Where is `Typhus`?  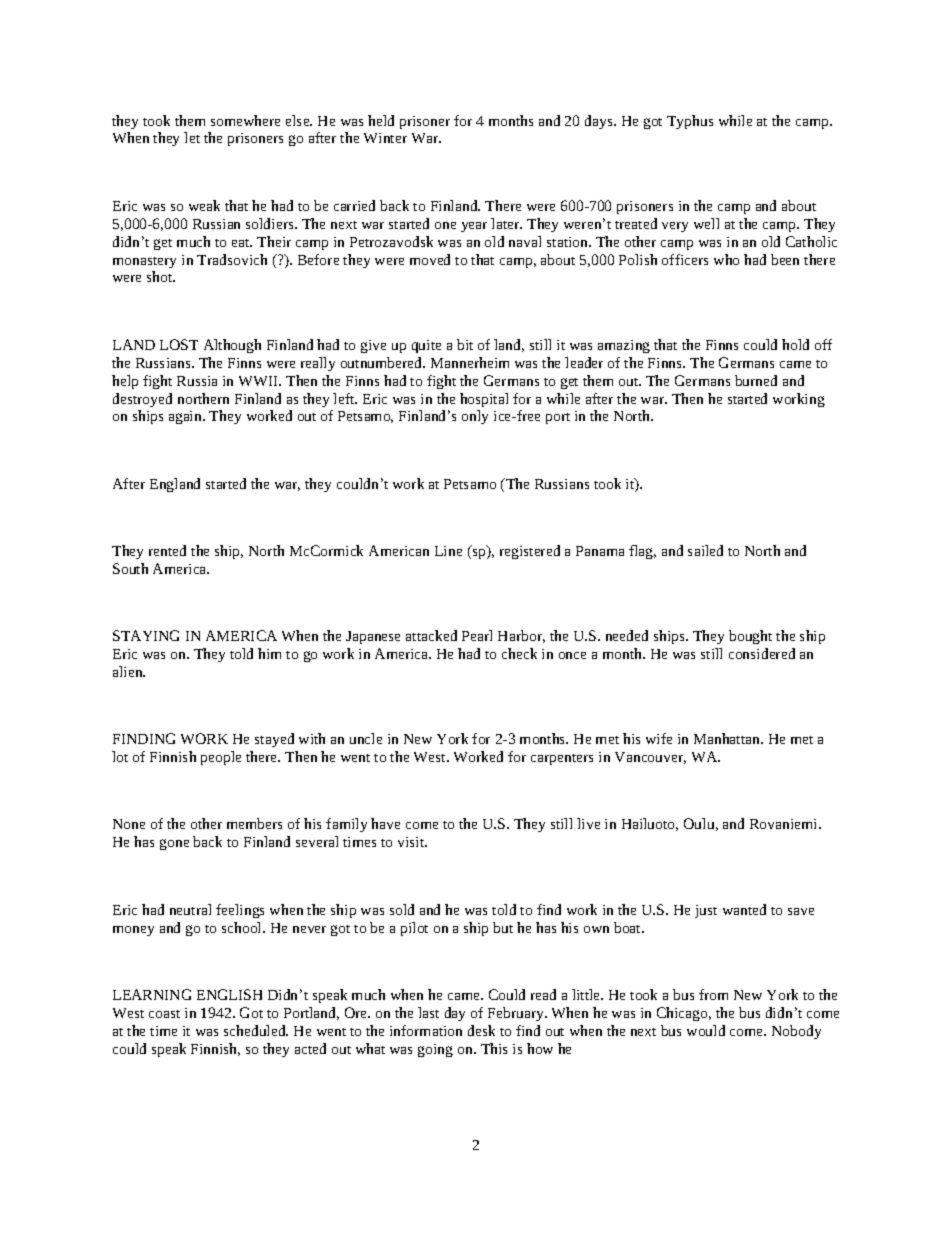
Typhus is located at coordinates (690, 122).
